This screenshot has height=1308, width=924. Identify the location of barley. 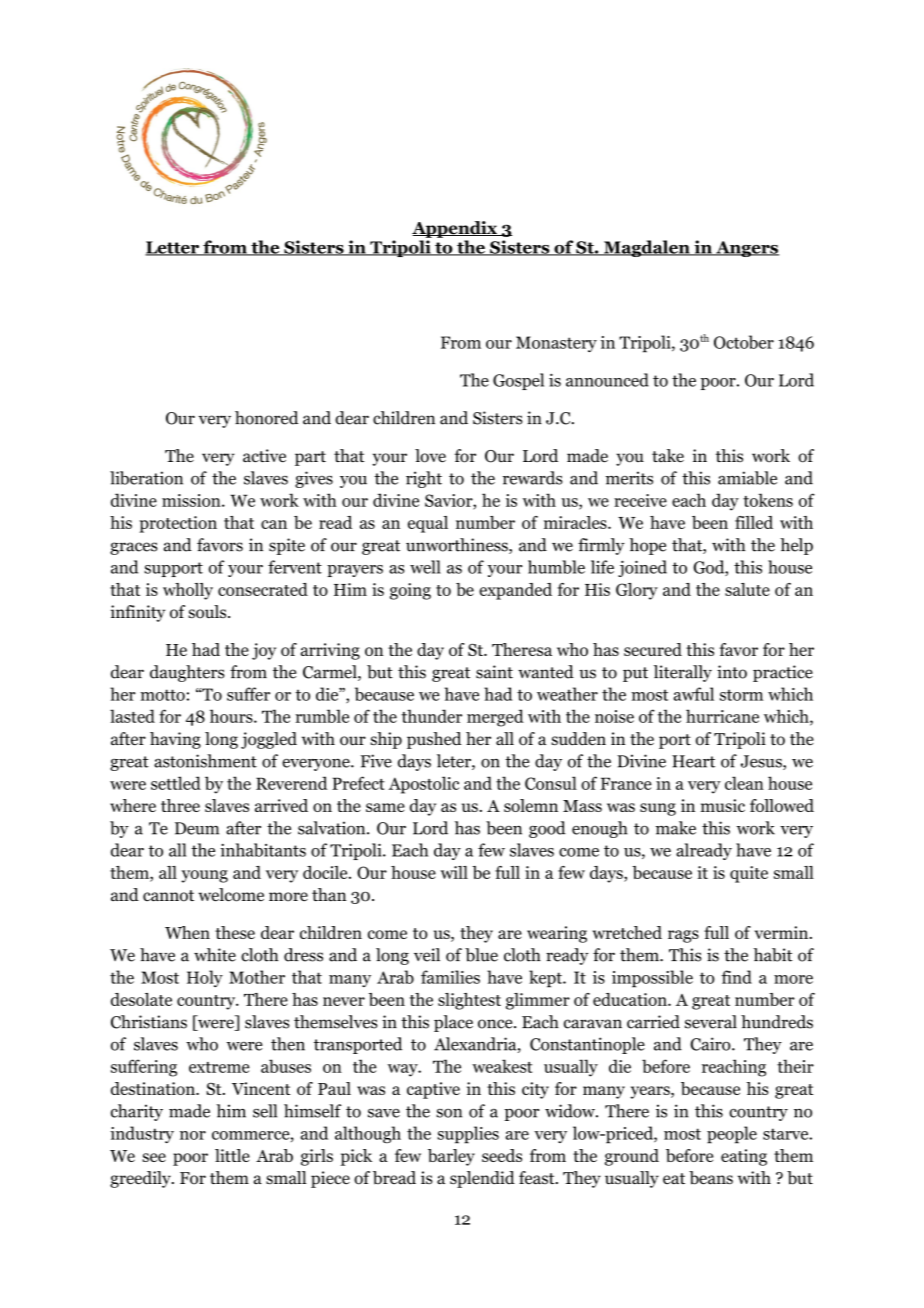
(451, 1157).
